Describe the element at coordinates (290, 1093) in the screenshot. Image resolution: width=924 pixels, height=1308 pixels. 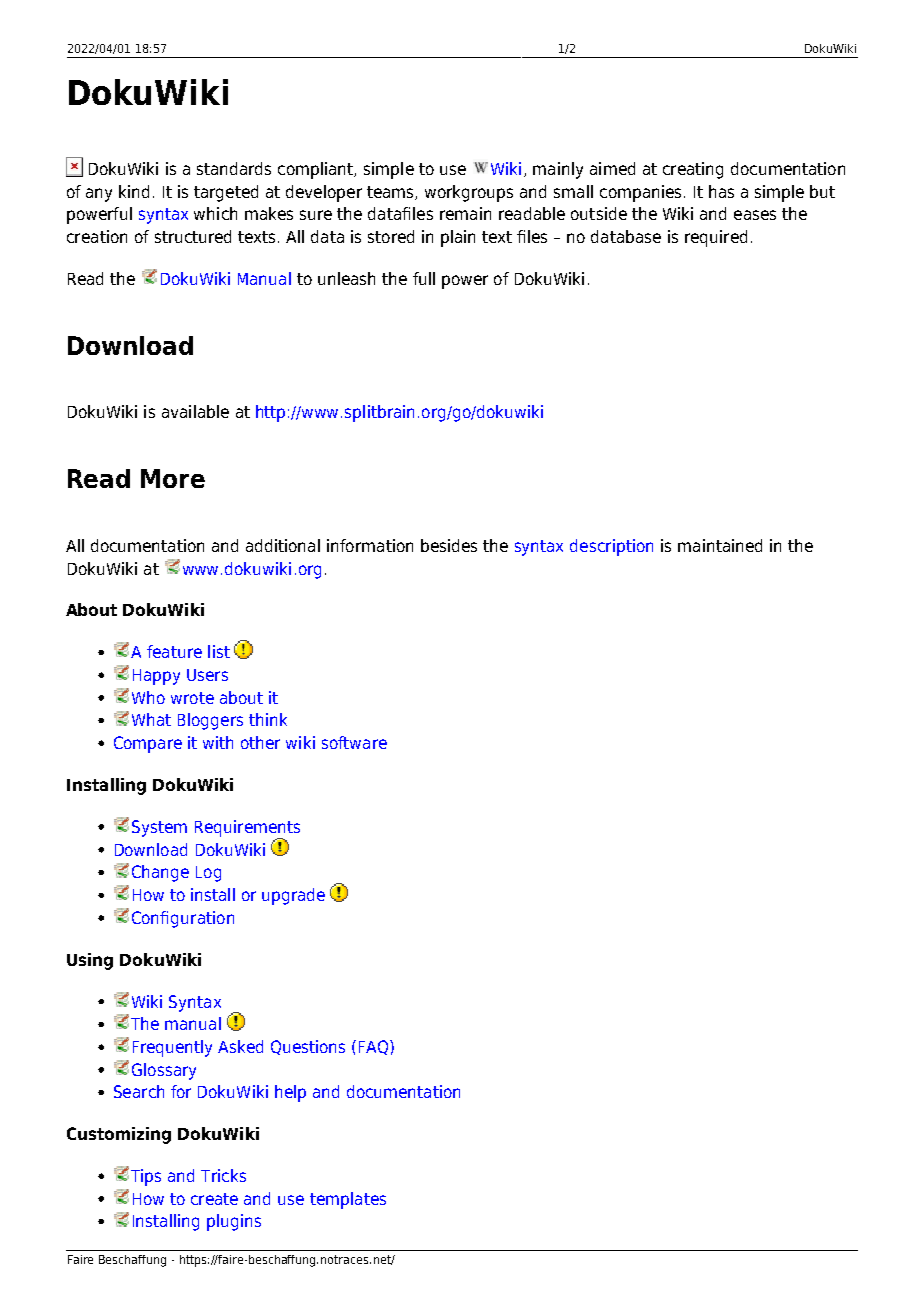
I see `help` at that location.
